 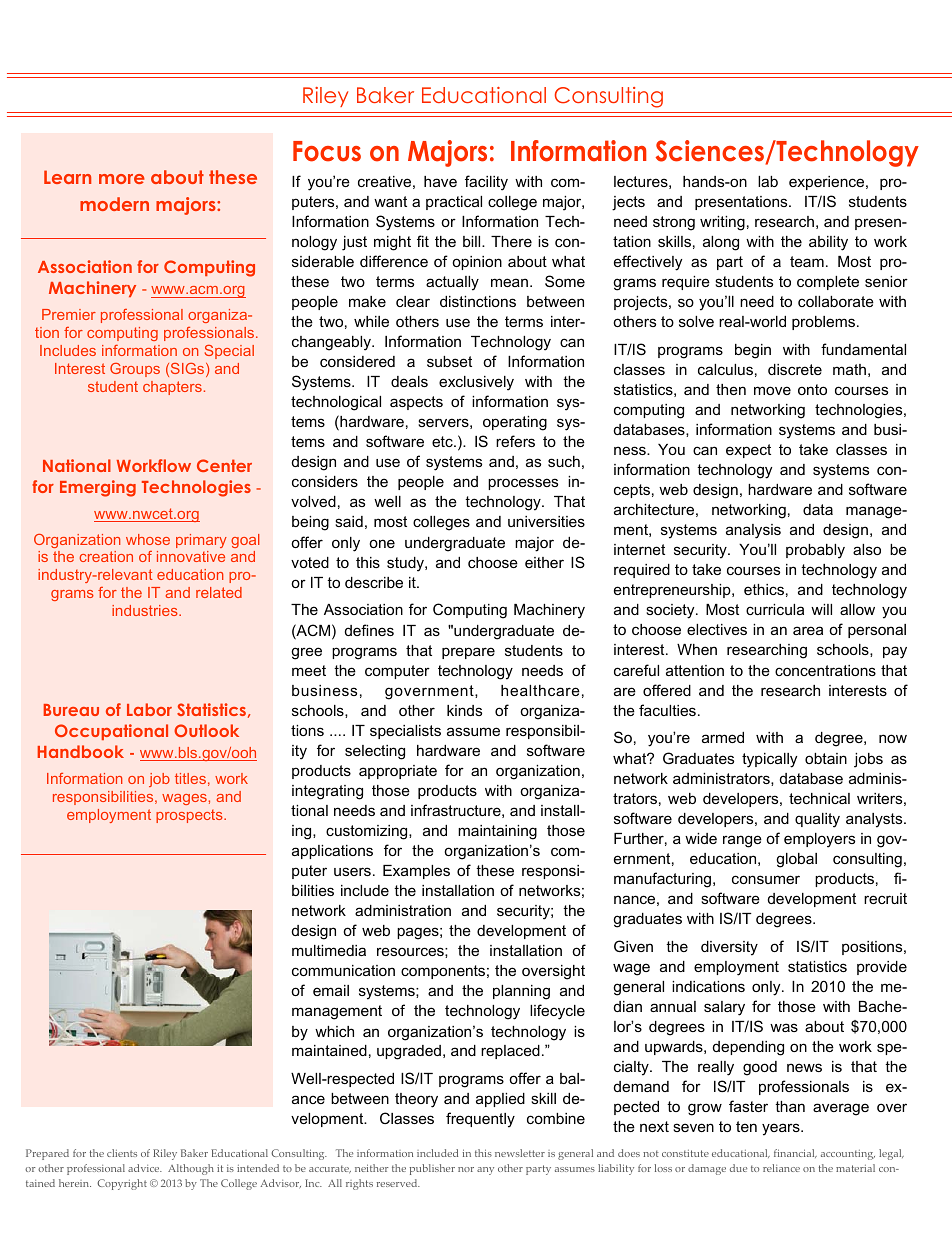 I want to click on whose, so click(x=148, y=539).
